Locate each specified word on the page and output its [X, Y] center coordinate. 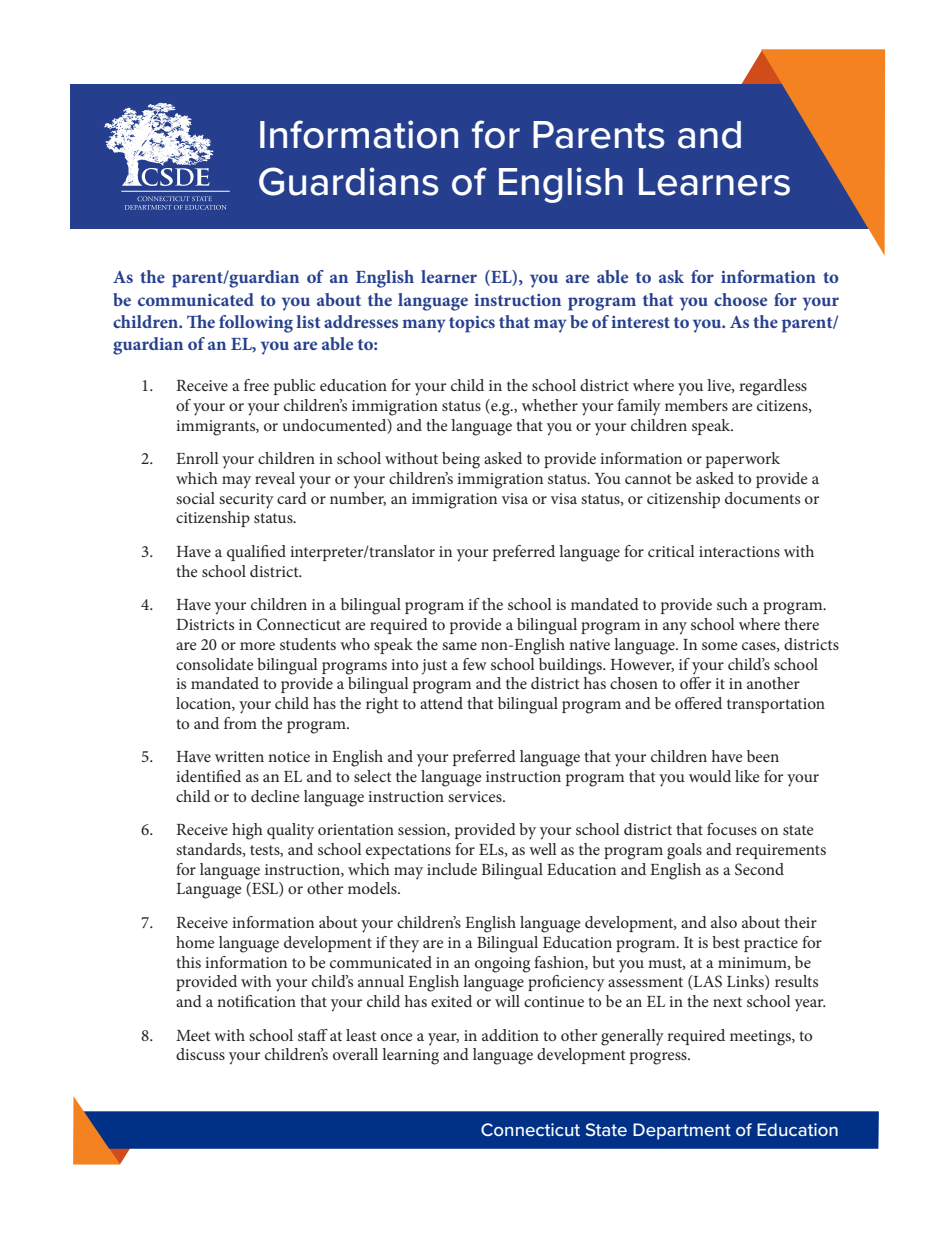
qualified [256, 553]
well [543, 849]
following [256, 324]
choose [740, 299]
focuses [732, 829]
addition [510, 1035]
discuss [200, 1054]
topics [472, 324]
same [459, 646]
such [732, 604]
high [247, 831]
